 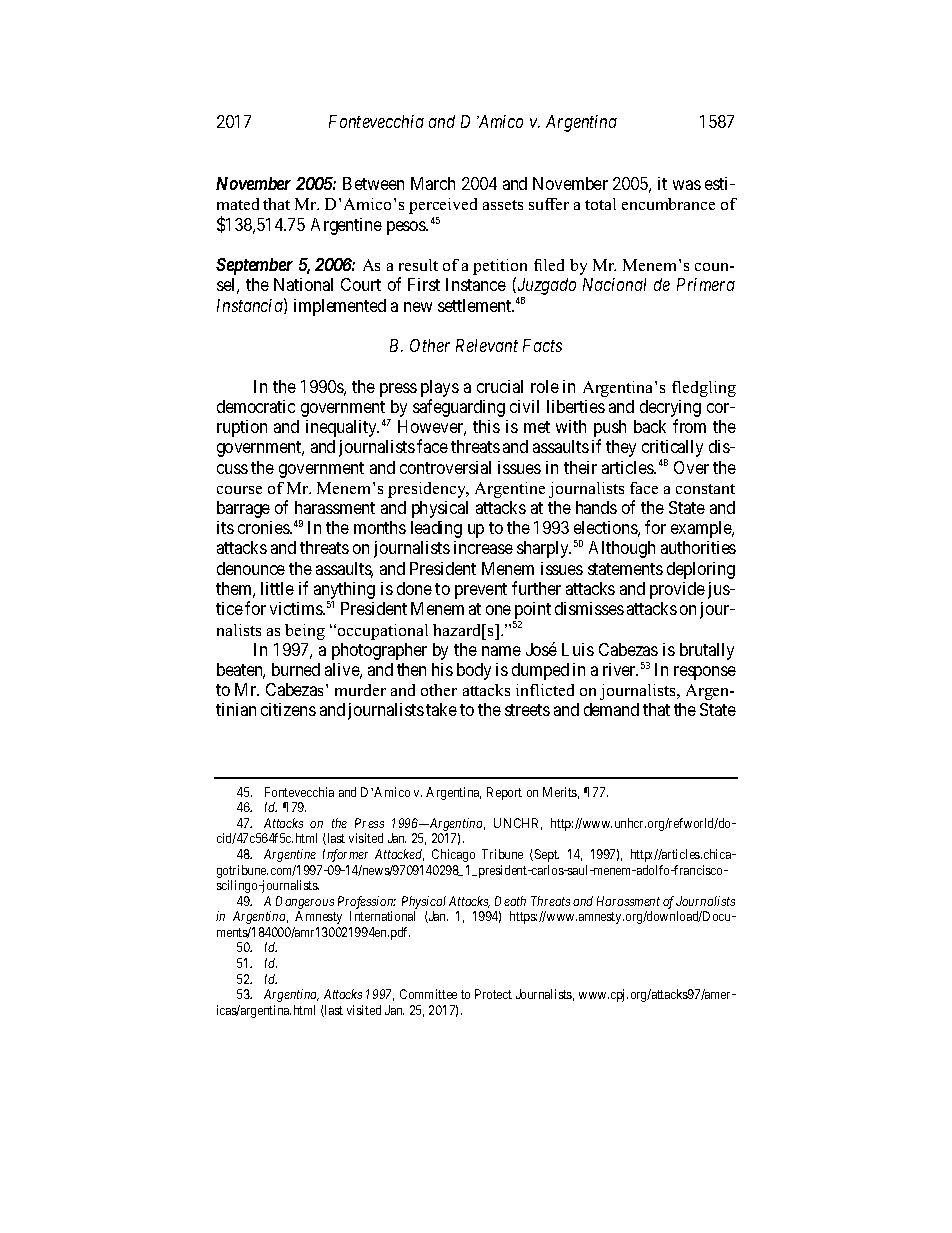 I want to click on this, so click(x=486, y=426).
